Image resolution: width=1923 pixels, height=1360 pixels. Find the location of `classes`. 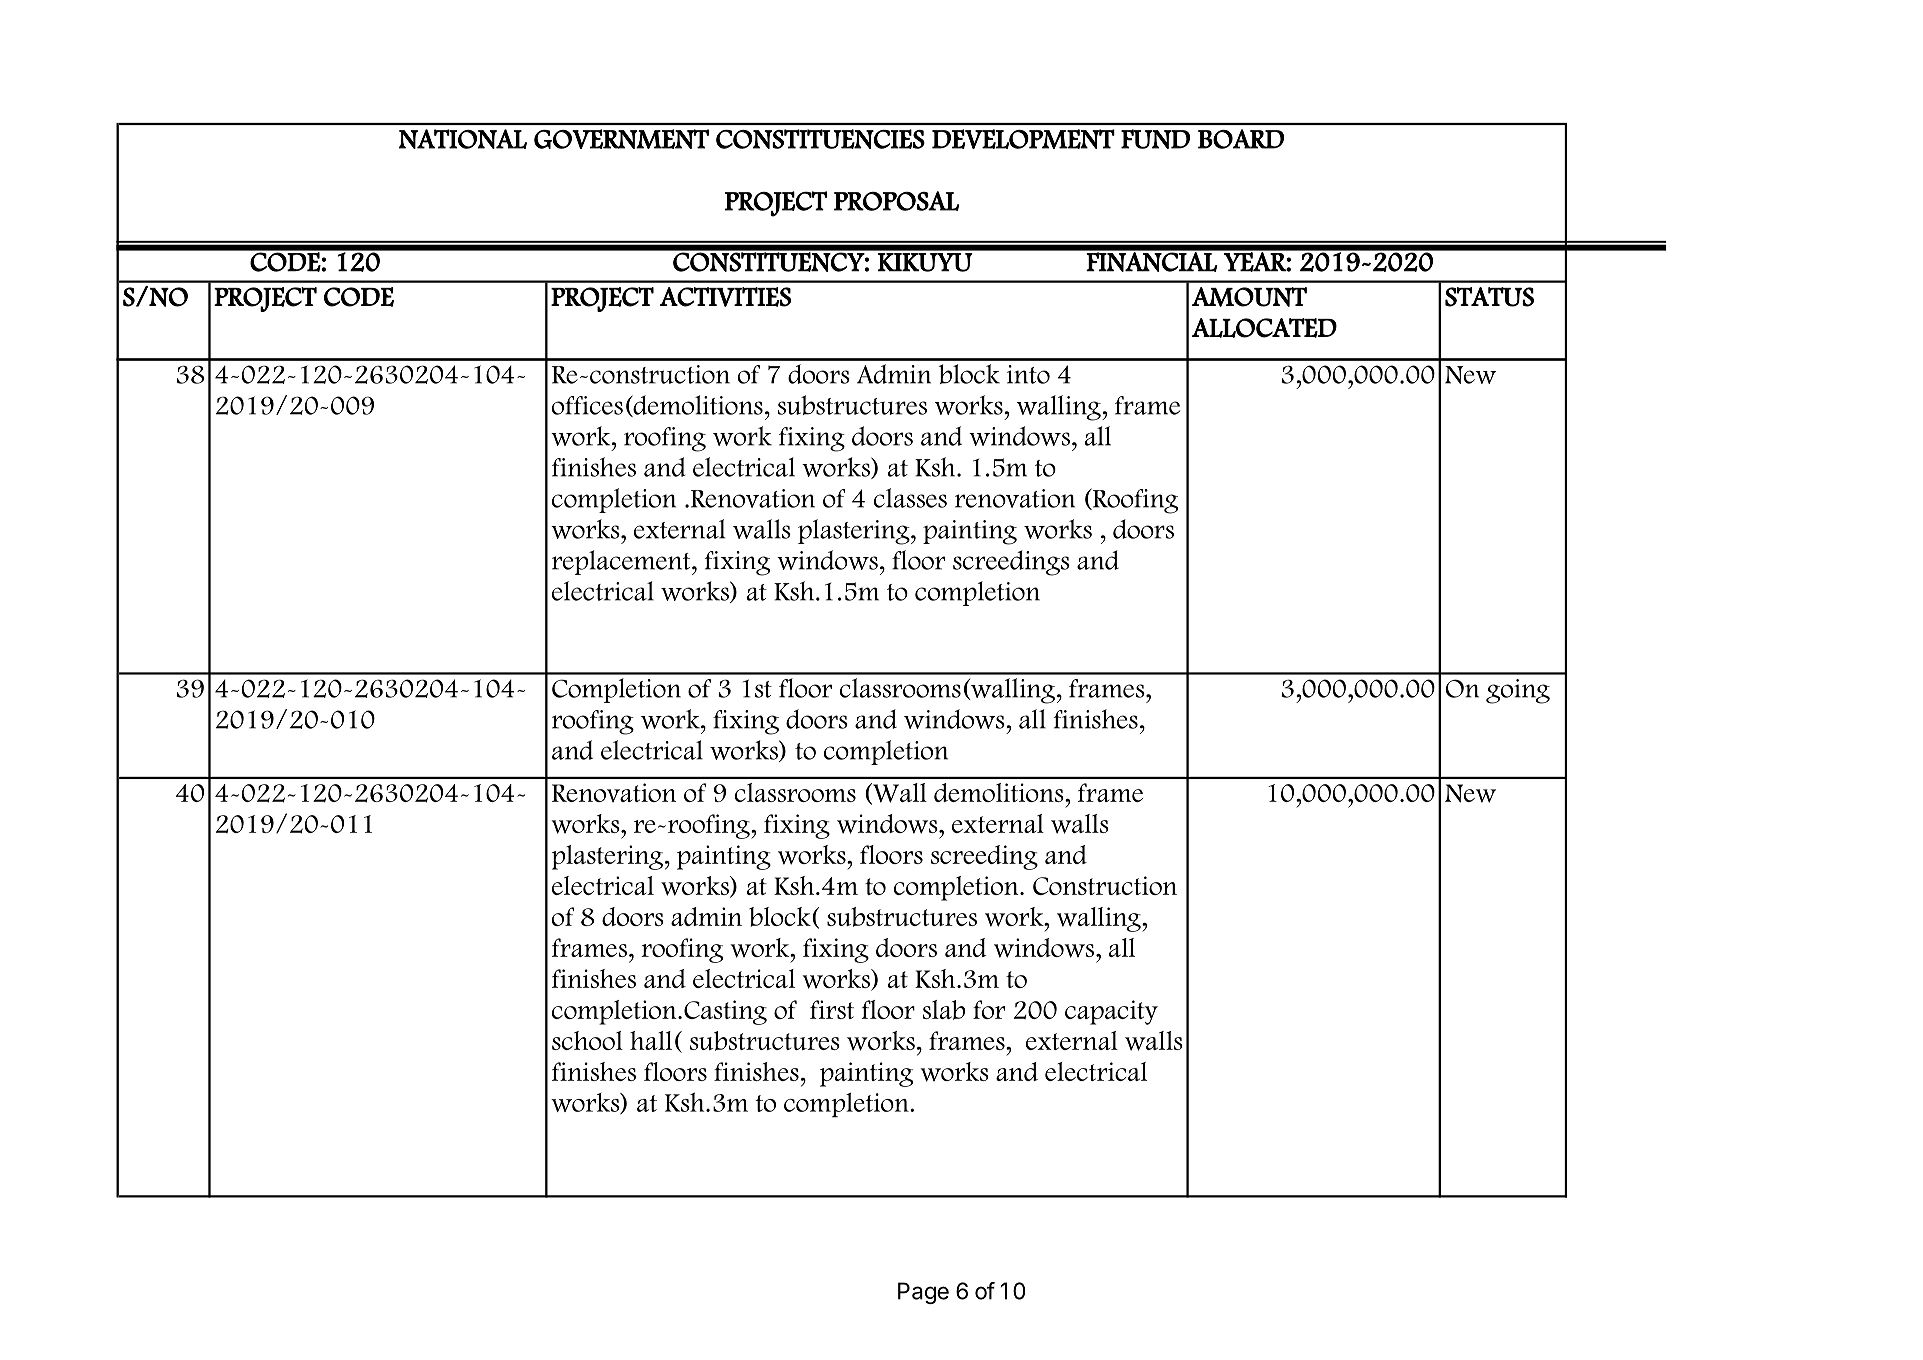

classes is located at coordinates (910, 498).
